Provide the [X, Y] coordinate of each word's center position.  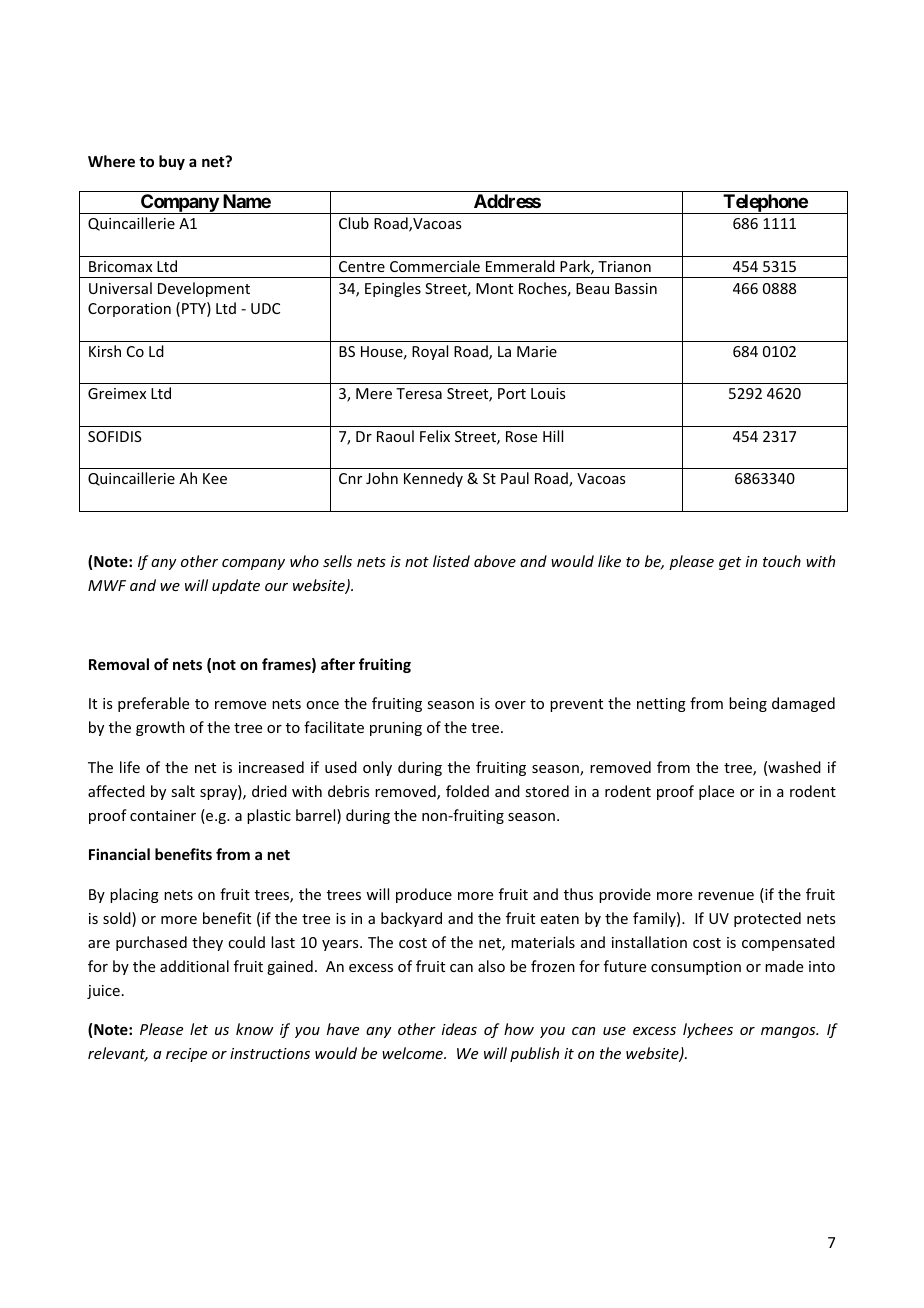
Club [354, 223]
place [716, 792]
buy [172, 162]
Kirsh [105, 351]
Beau [592, 288]
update [236, 586]
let [199, 1029]
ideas [459, 1029]
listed [451, 561]
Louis [548, 393]
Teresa [419, 393]
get [730, 563]
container [163, 815]
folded [467, 791]
